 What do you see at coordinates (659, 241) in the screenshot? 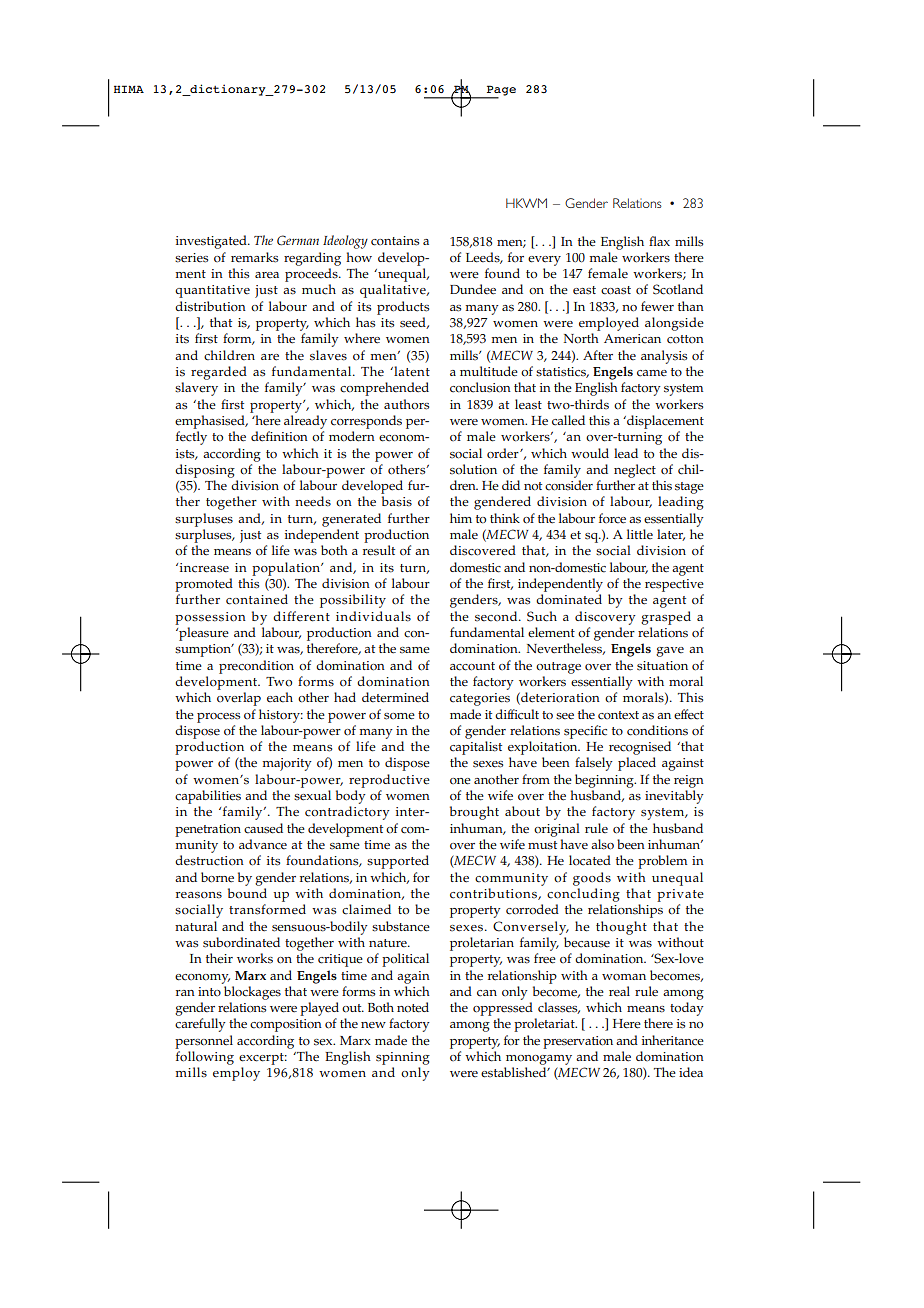
I see `flax` at bounding box center [659, 241].
